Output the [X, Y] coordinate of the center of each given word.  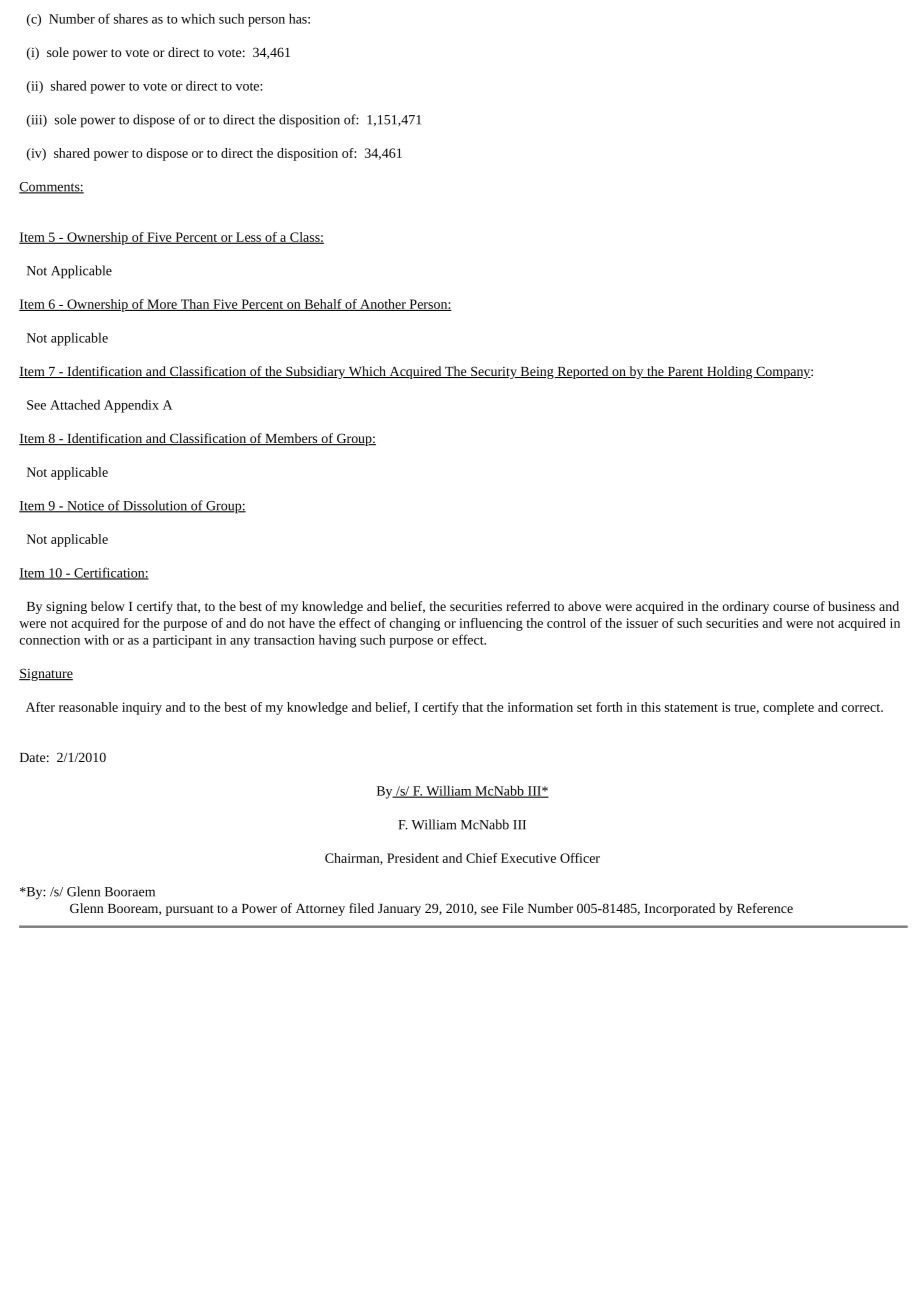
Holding [730, 372]
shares [131, 18]
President [413, 858]
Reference [765, 908]
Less [248, 238]
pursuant [190, 910]
